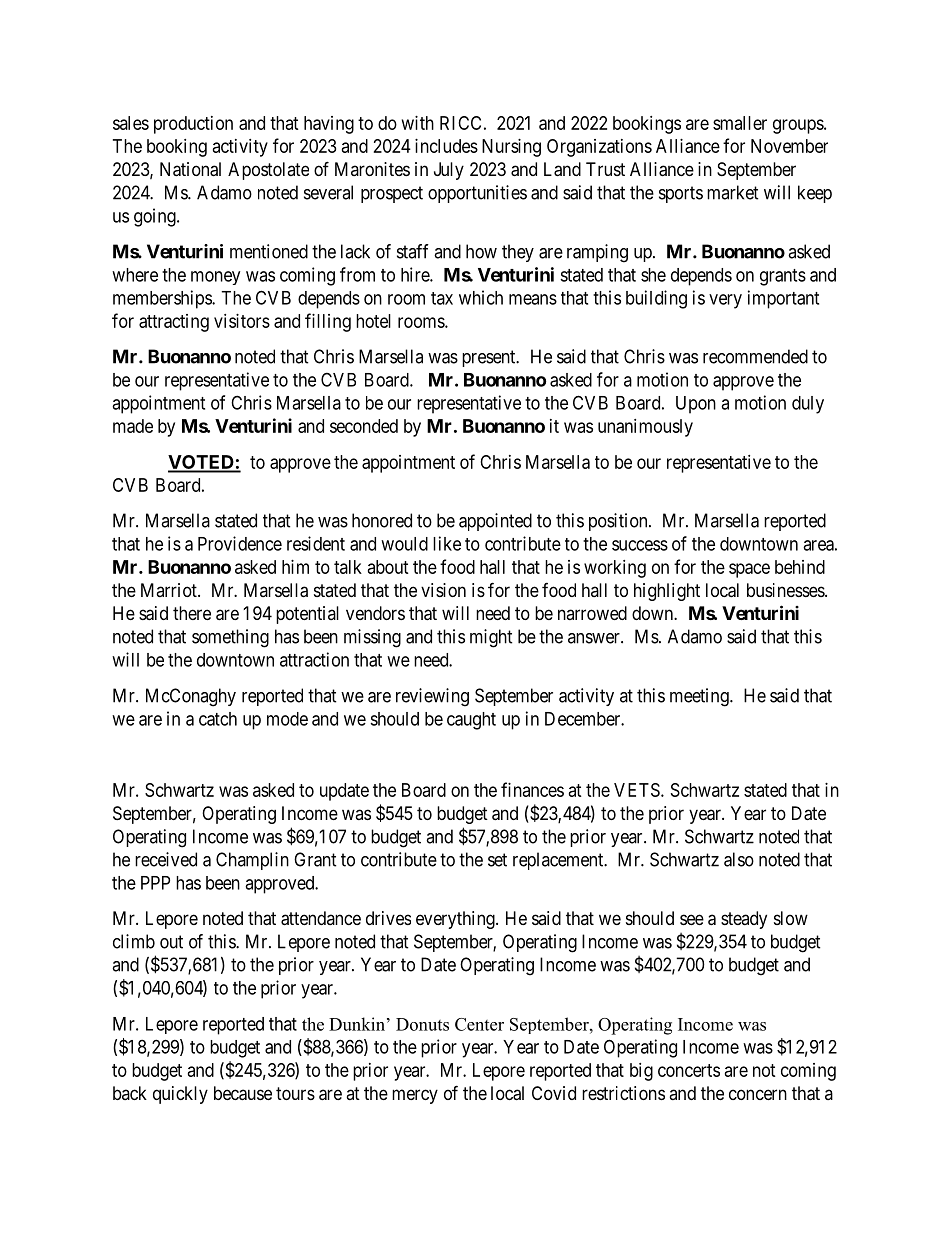 This page has height=1233, width=952. Describe the element at coordinates (740, 123) in the page. I see `smaller` at that location.
